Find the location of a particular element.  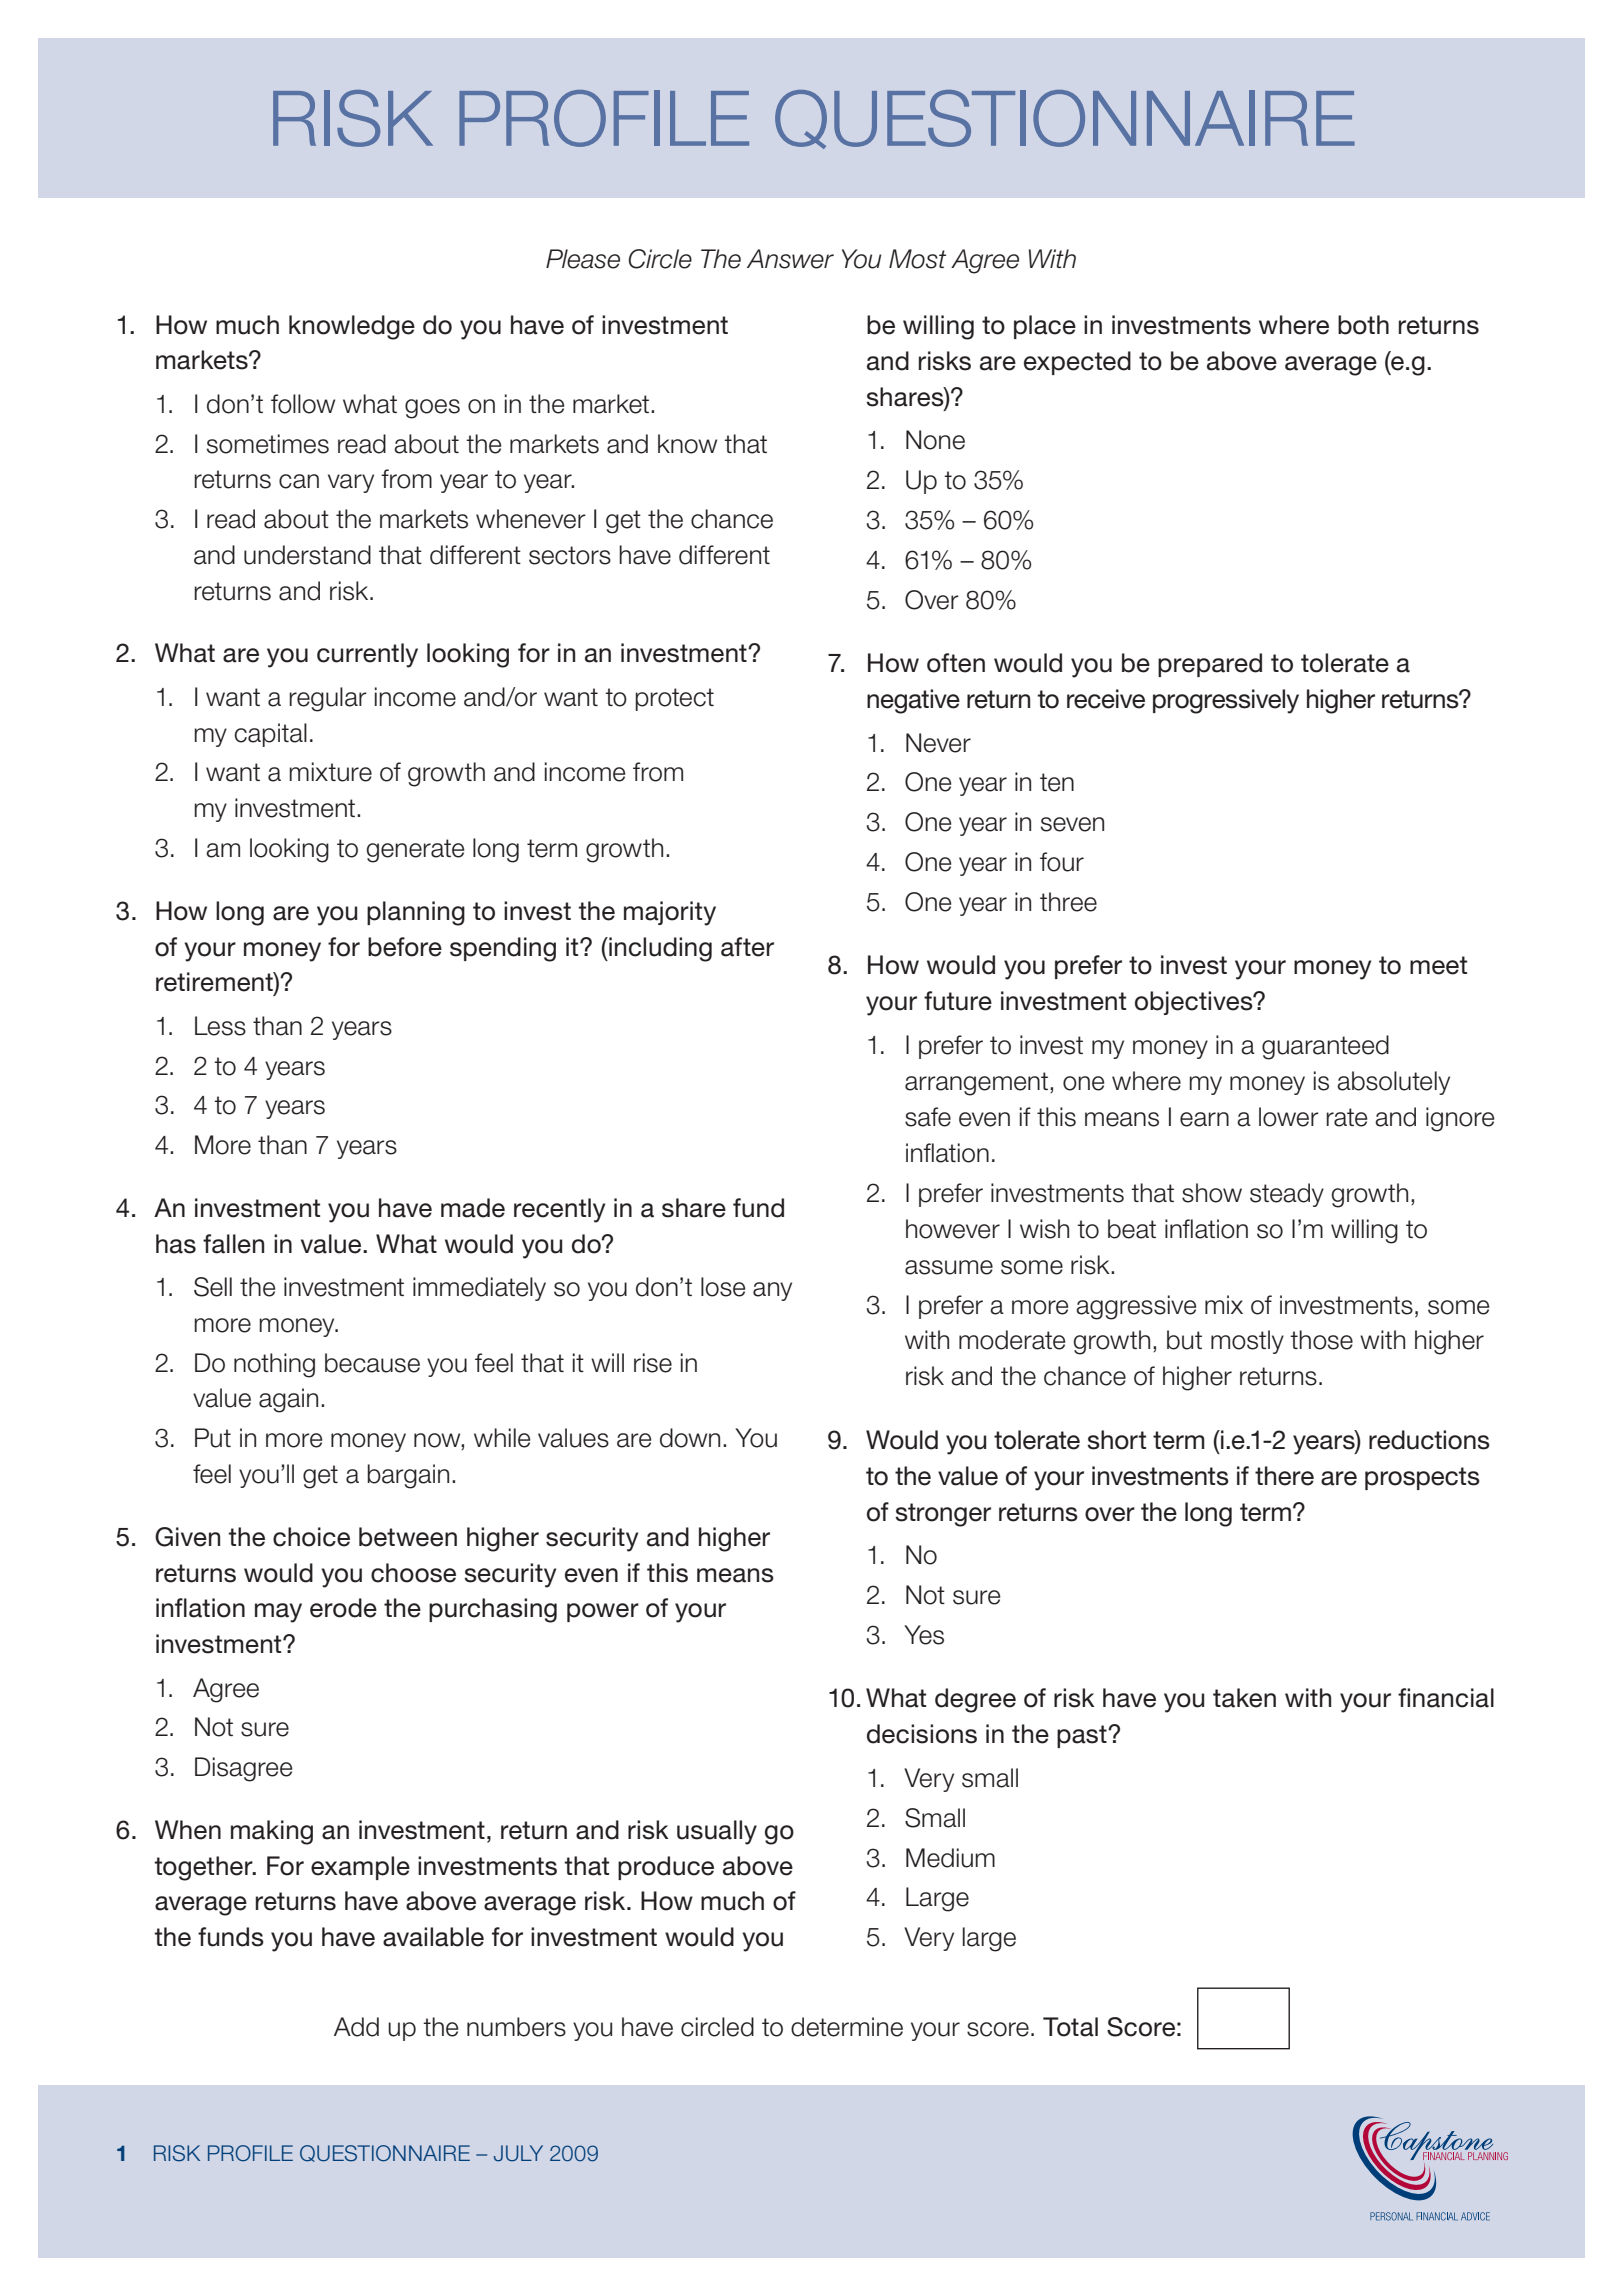

after is located at coordinates (747, 947).
